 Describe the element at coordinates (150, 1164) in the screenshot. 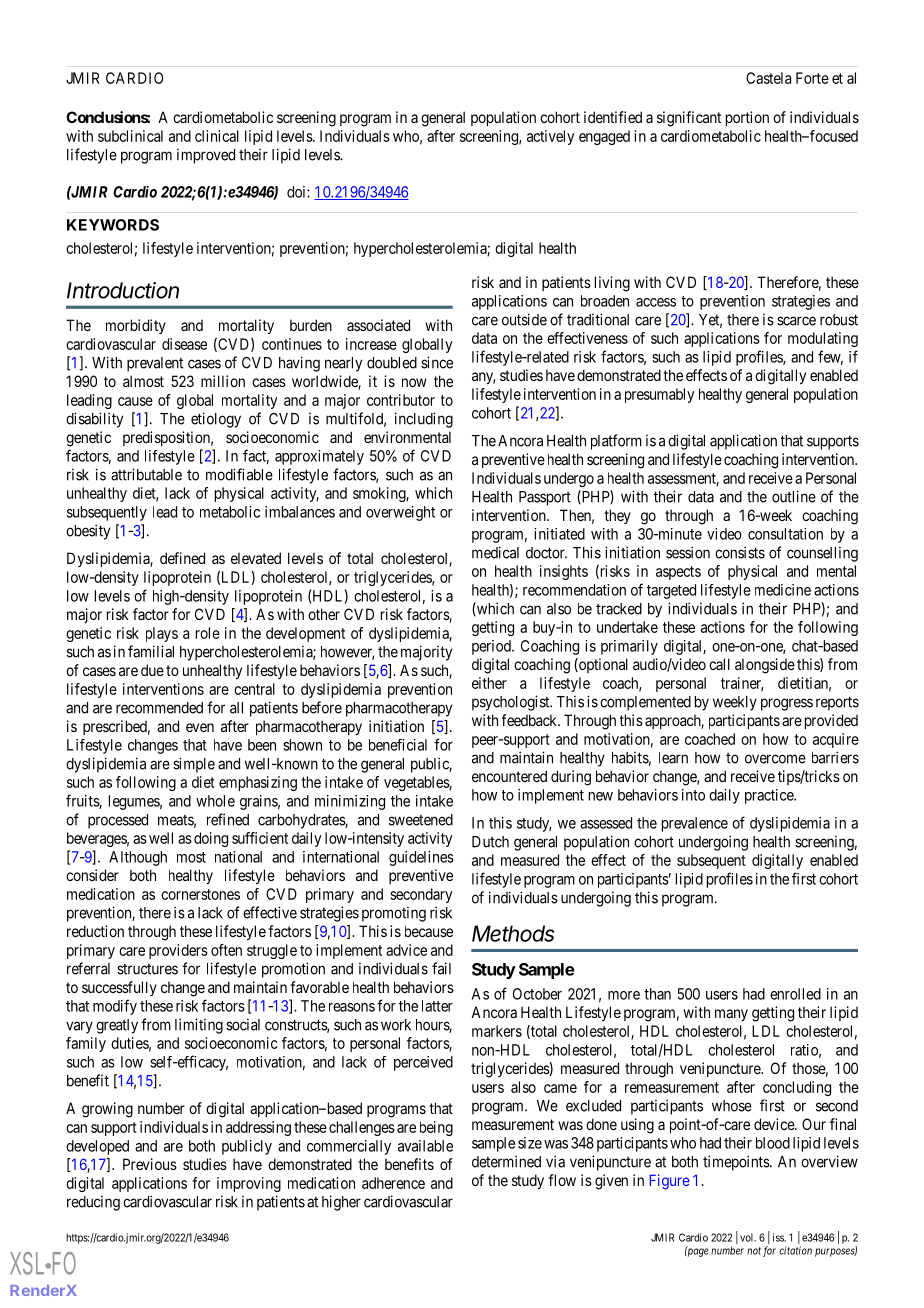

I see `Previous` at that location.
